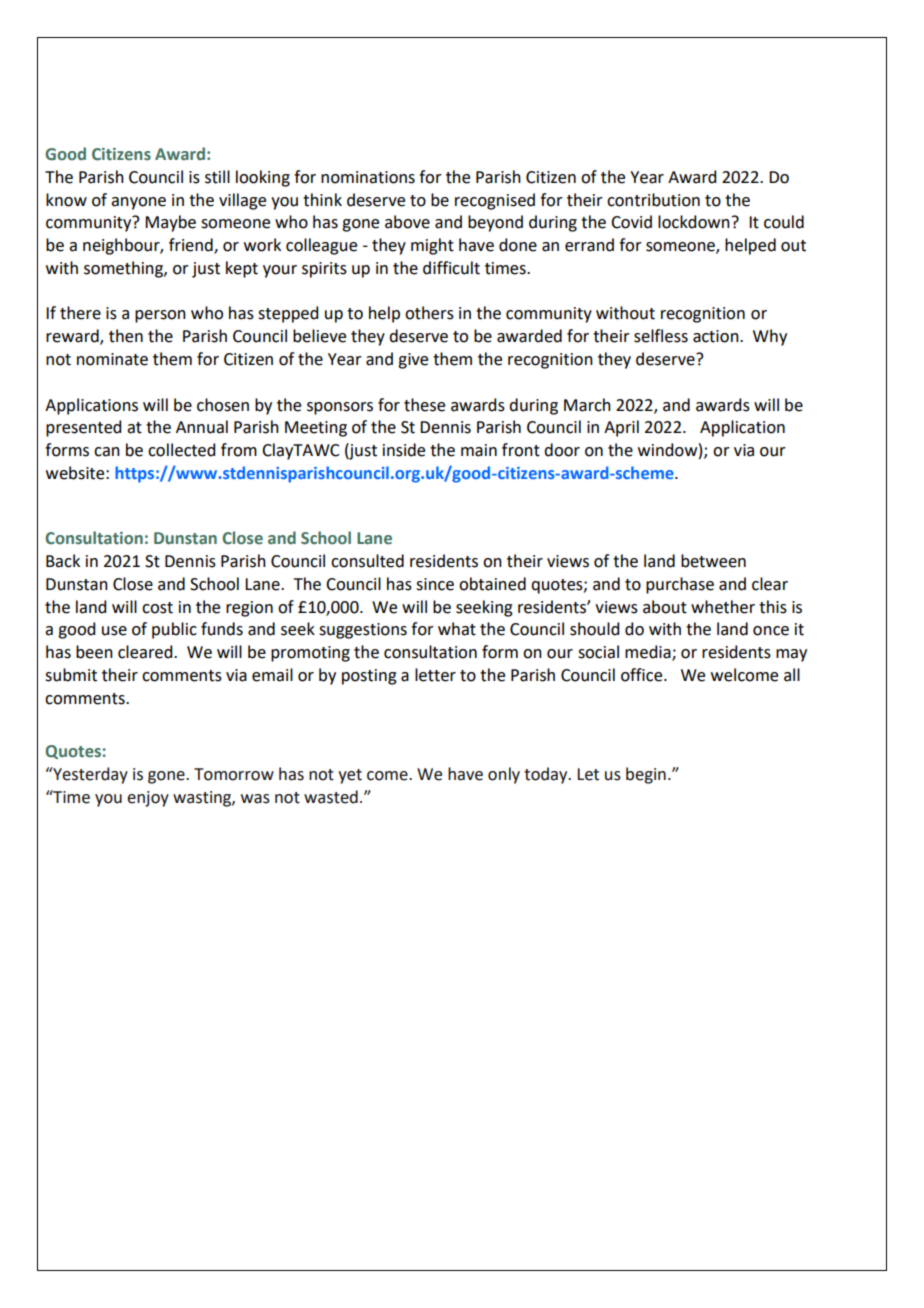 This document has height=1308, width=924. What do you see at coordinates (457, 629) in the document?
I see `what` at bounding box center [457, 629].
